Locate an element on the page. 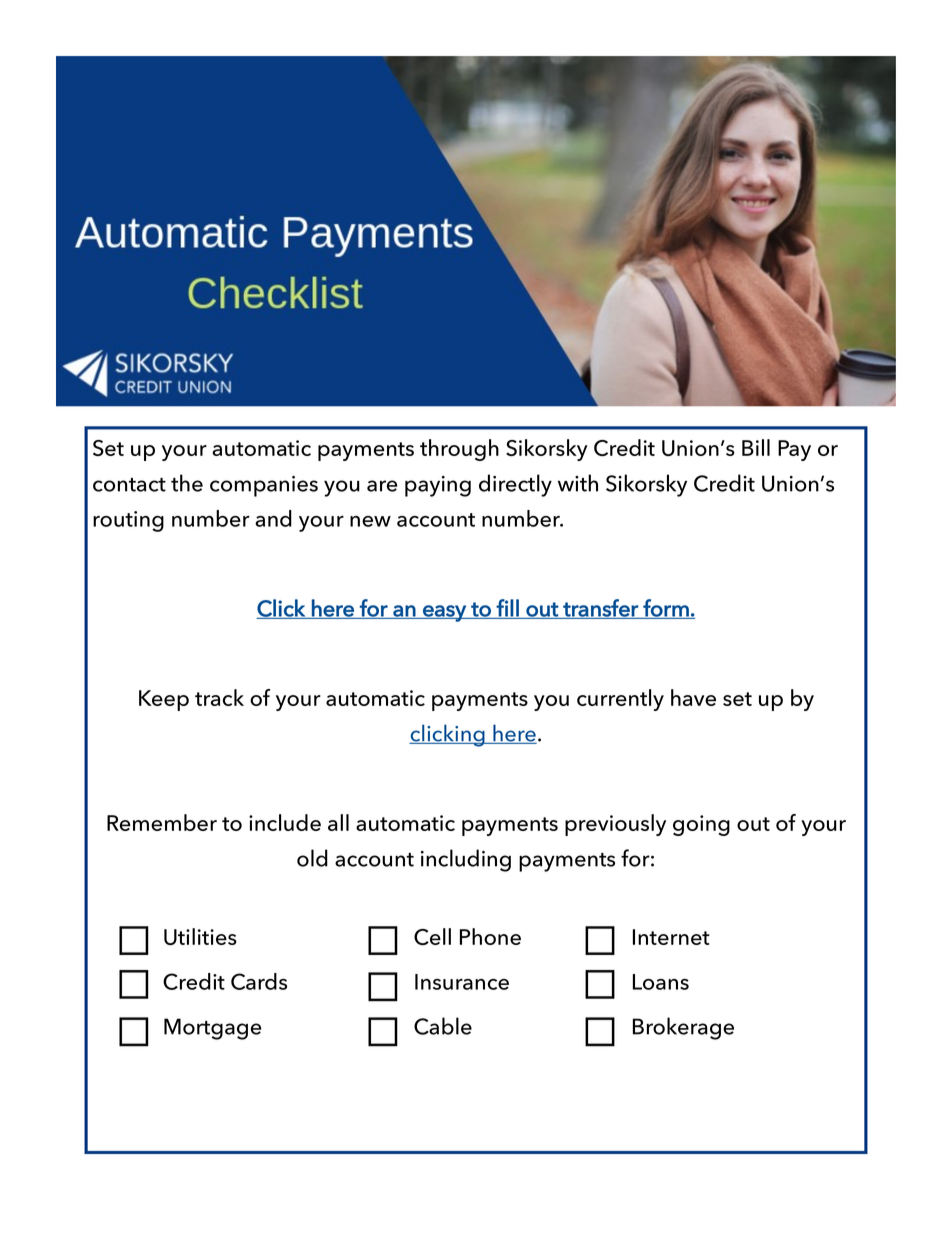  form is located at coordinates (666, 609).
